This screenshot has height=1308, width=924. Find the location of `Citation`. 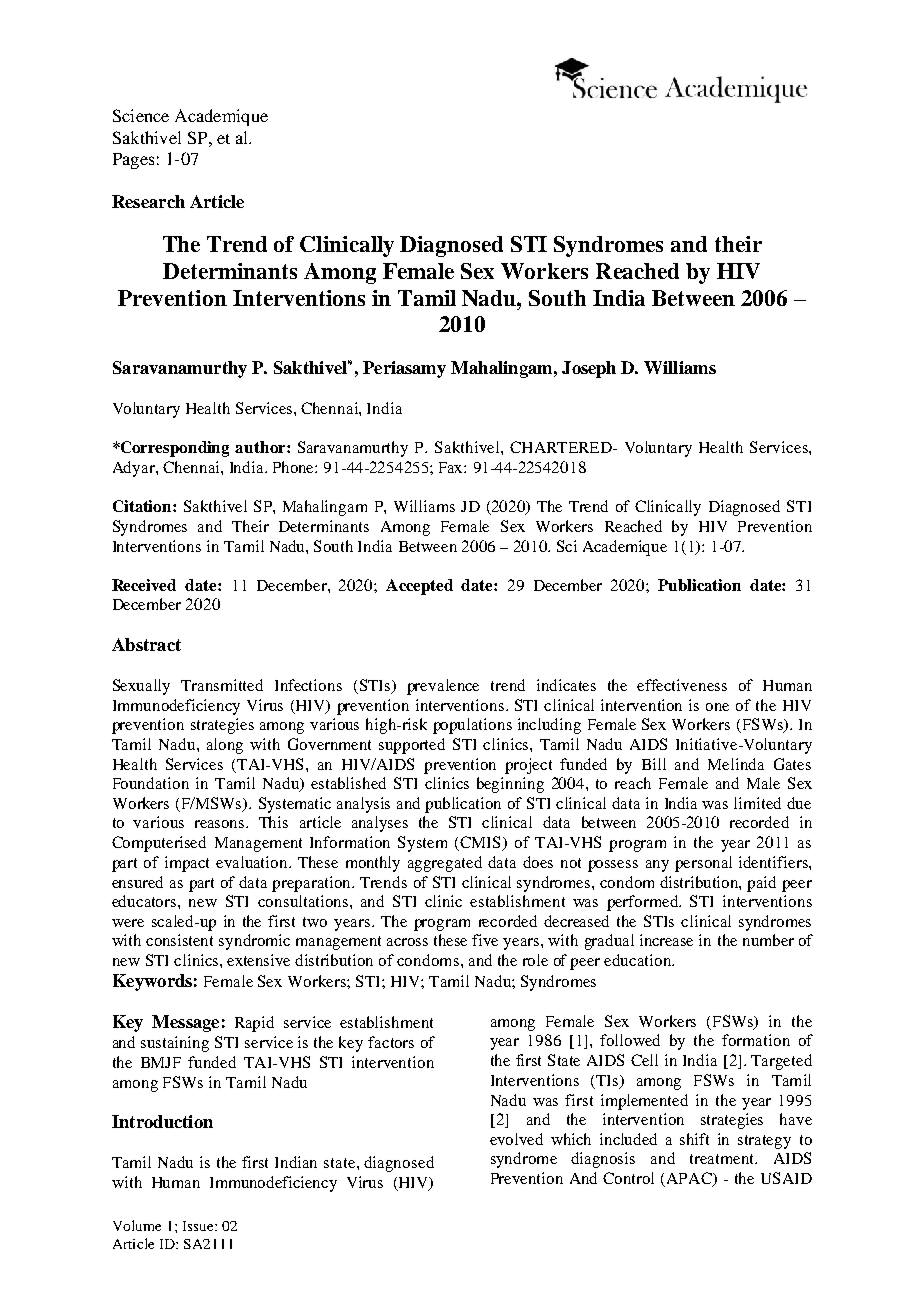

Citation is located at coordinates (143, 506).
